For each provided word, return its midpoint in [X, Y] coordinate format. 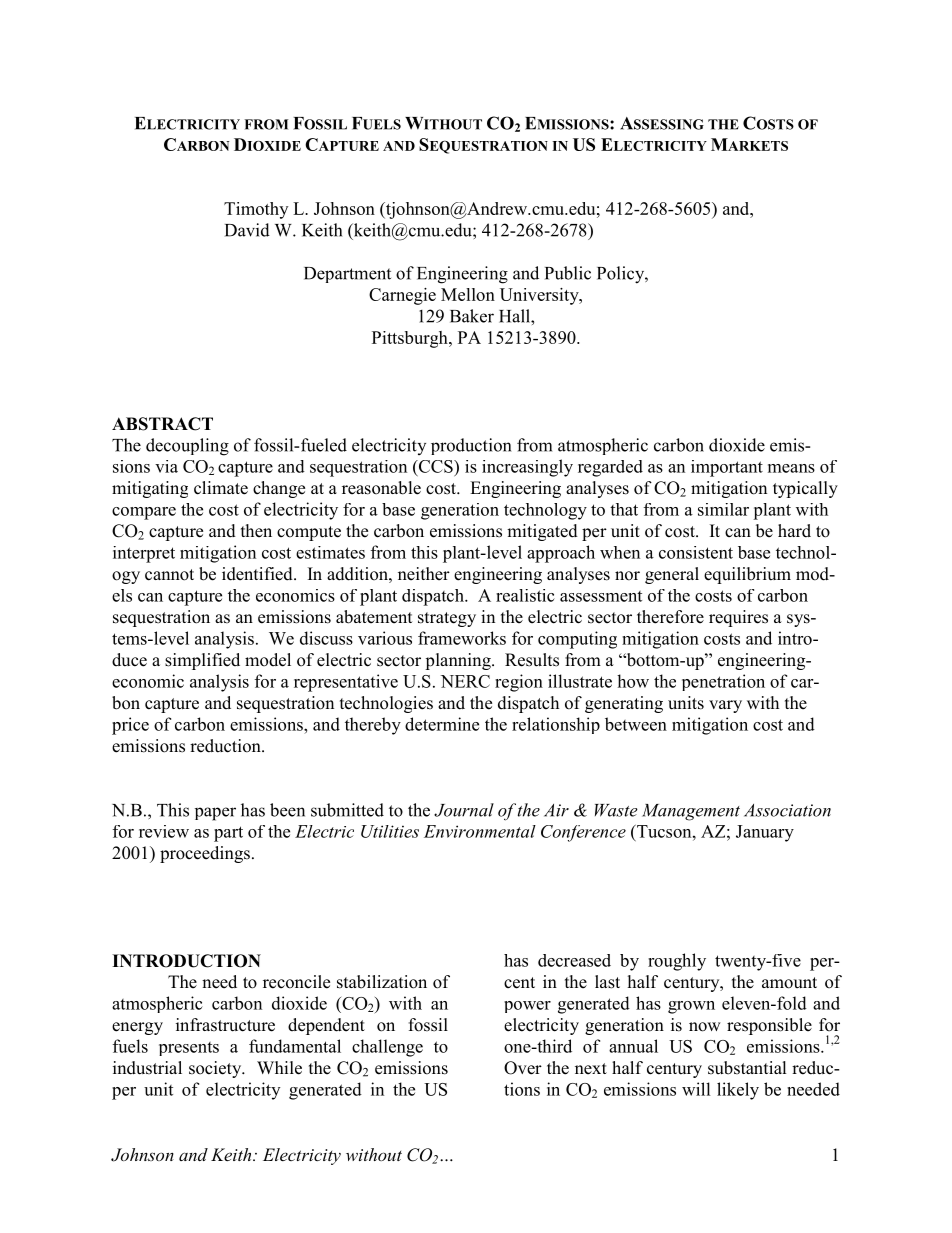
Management [691, 812]
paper [215, 814]
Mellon [468, 294]
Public [568, 273]
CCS [436, 466]
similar [723, 509]
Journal [464, 810]
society [216, 1069]
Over [523, 1068]
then [256, 531]
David [247, 230]
